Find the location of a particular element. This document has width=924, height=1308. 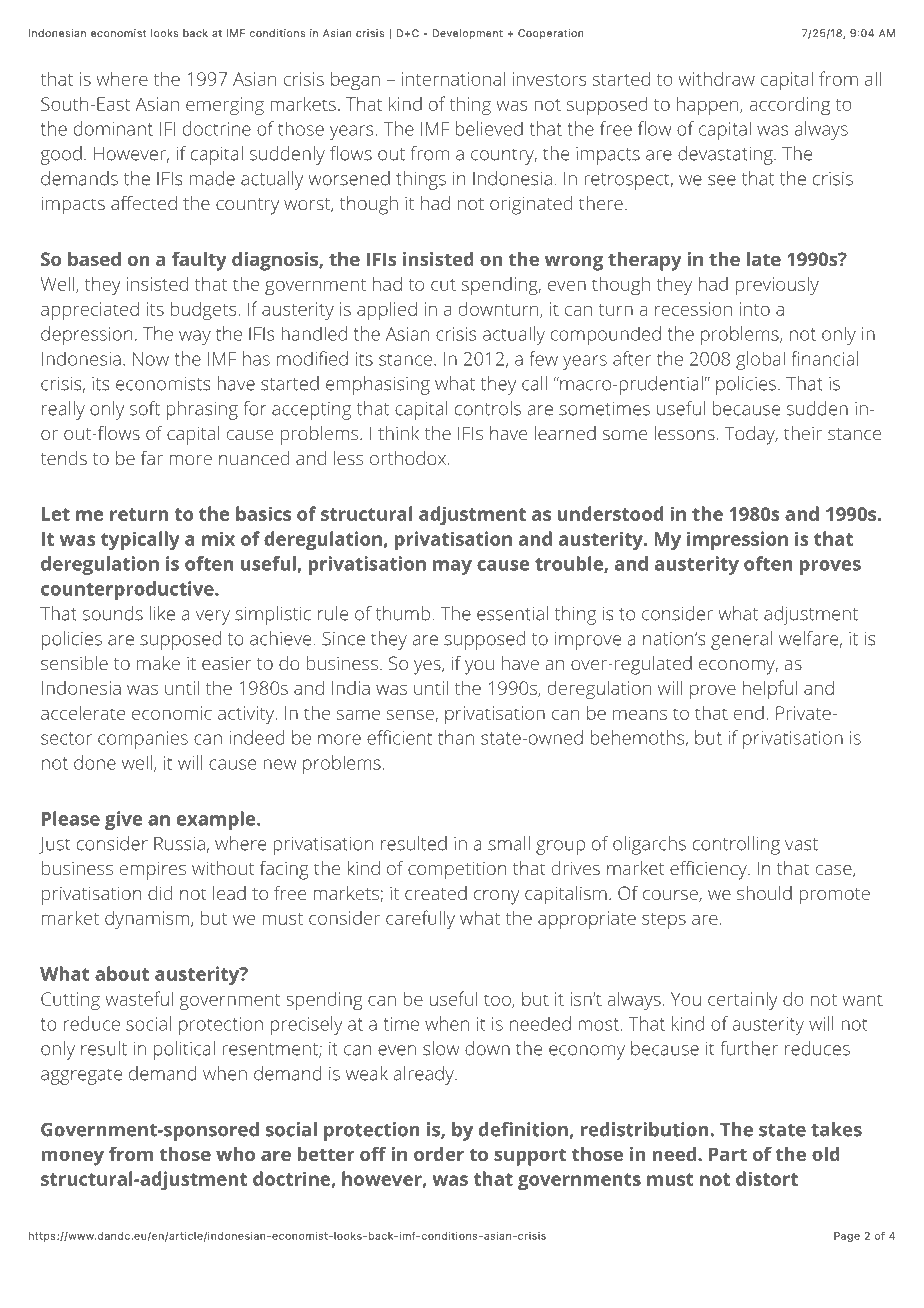

about is located at coordinates (122, 973).
